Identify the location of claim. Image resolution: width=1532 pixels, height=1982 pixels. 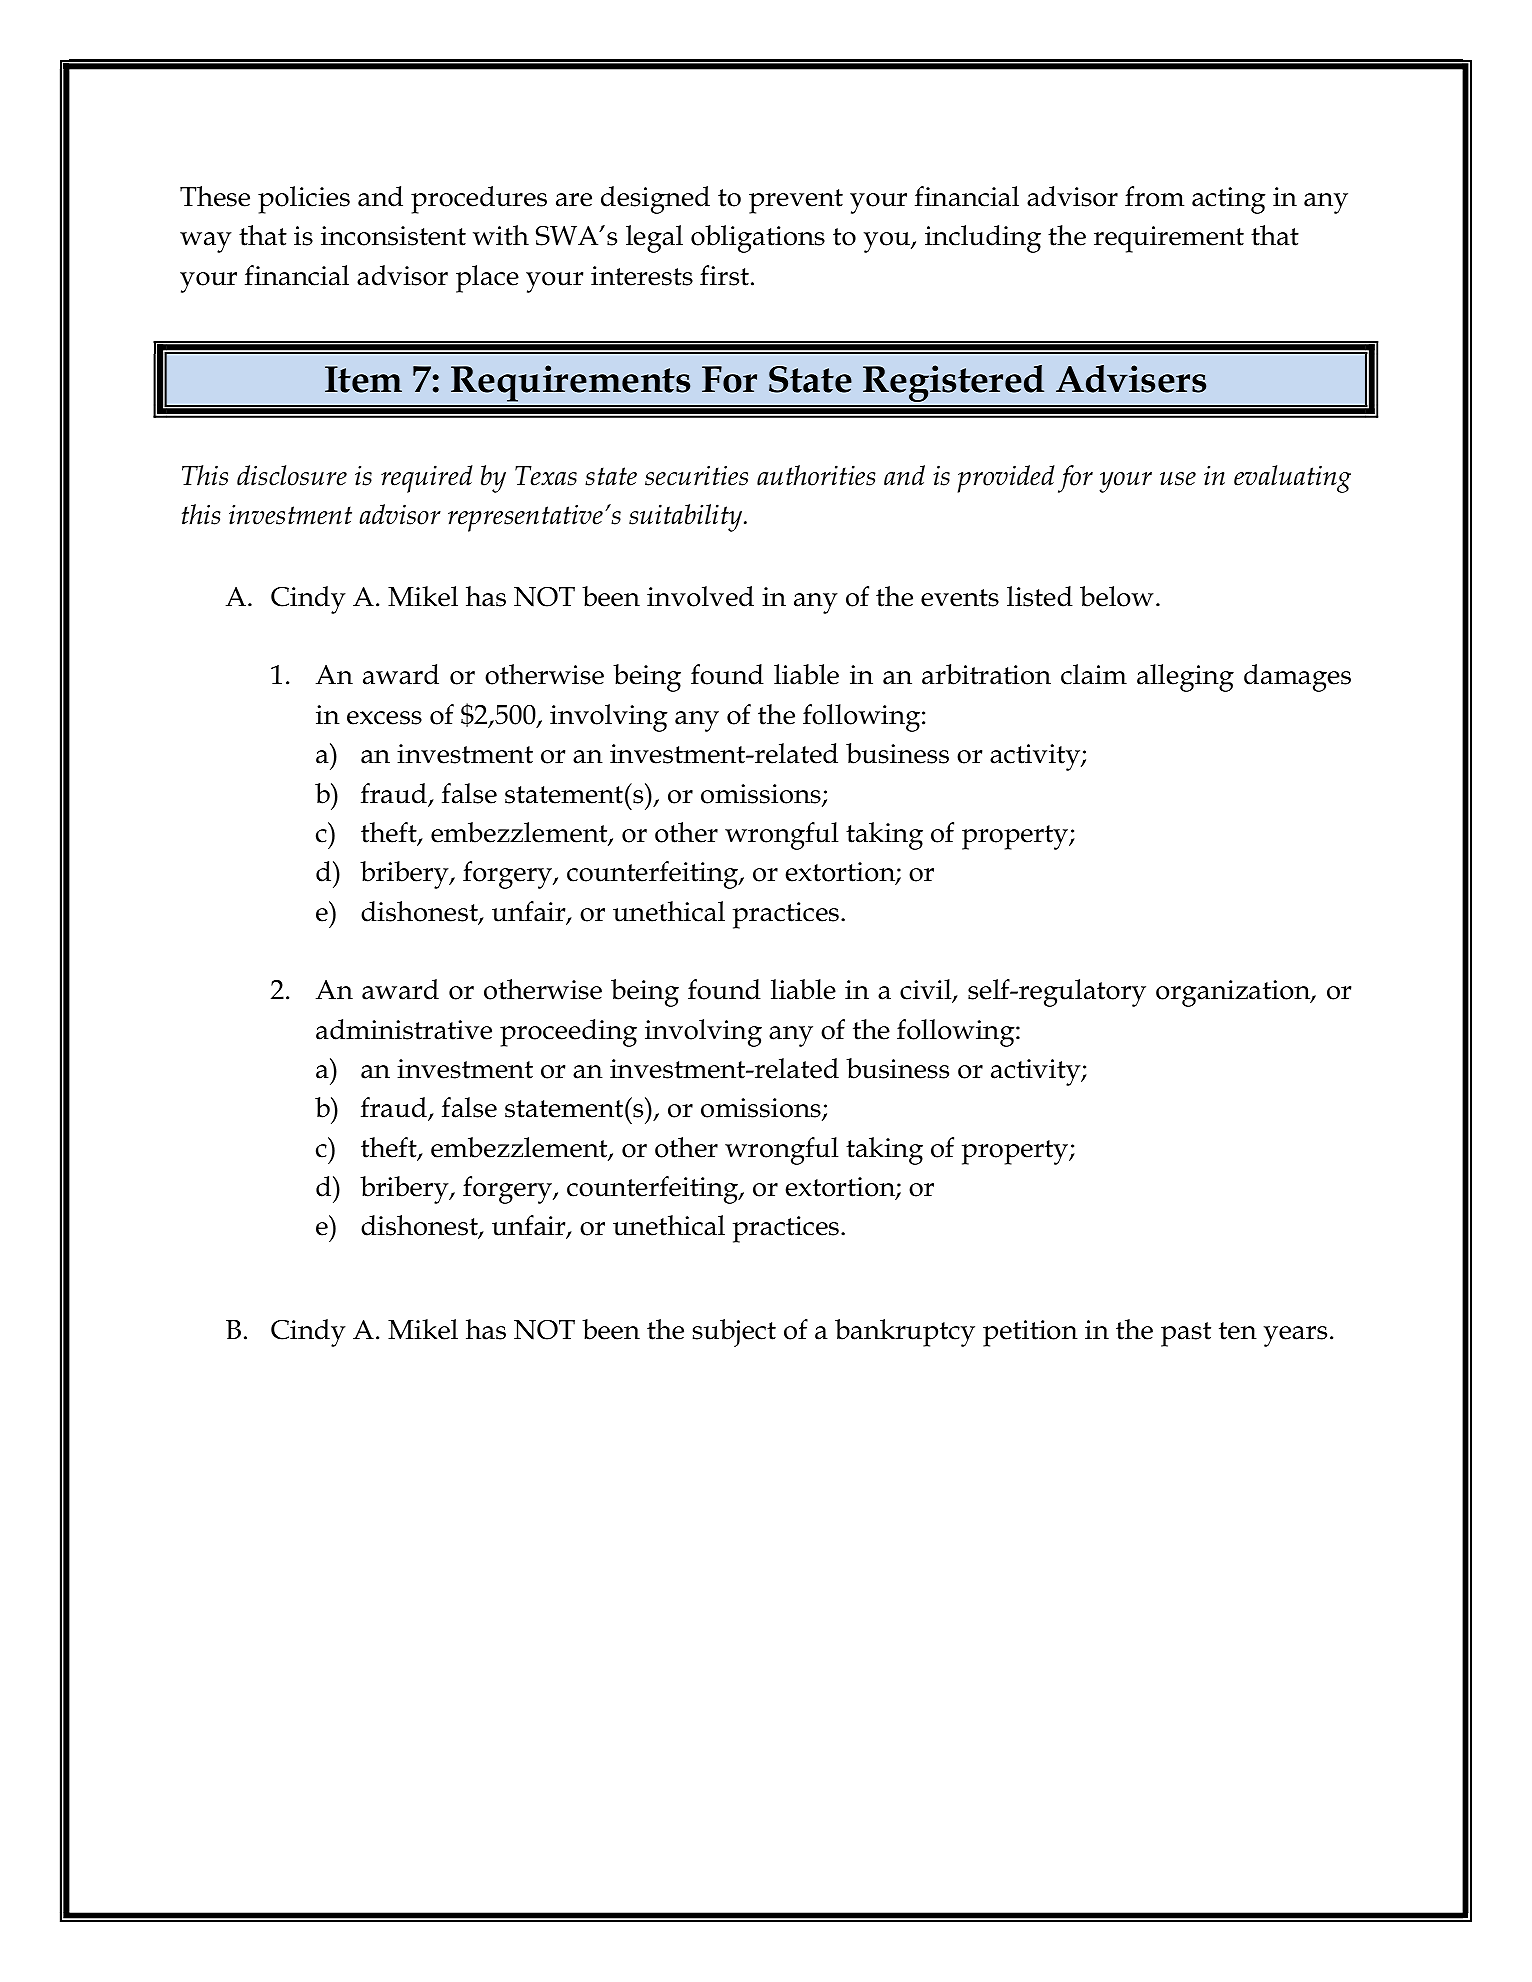
(1094, 674).
